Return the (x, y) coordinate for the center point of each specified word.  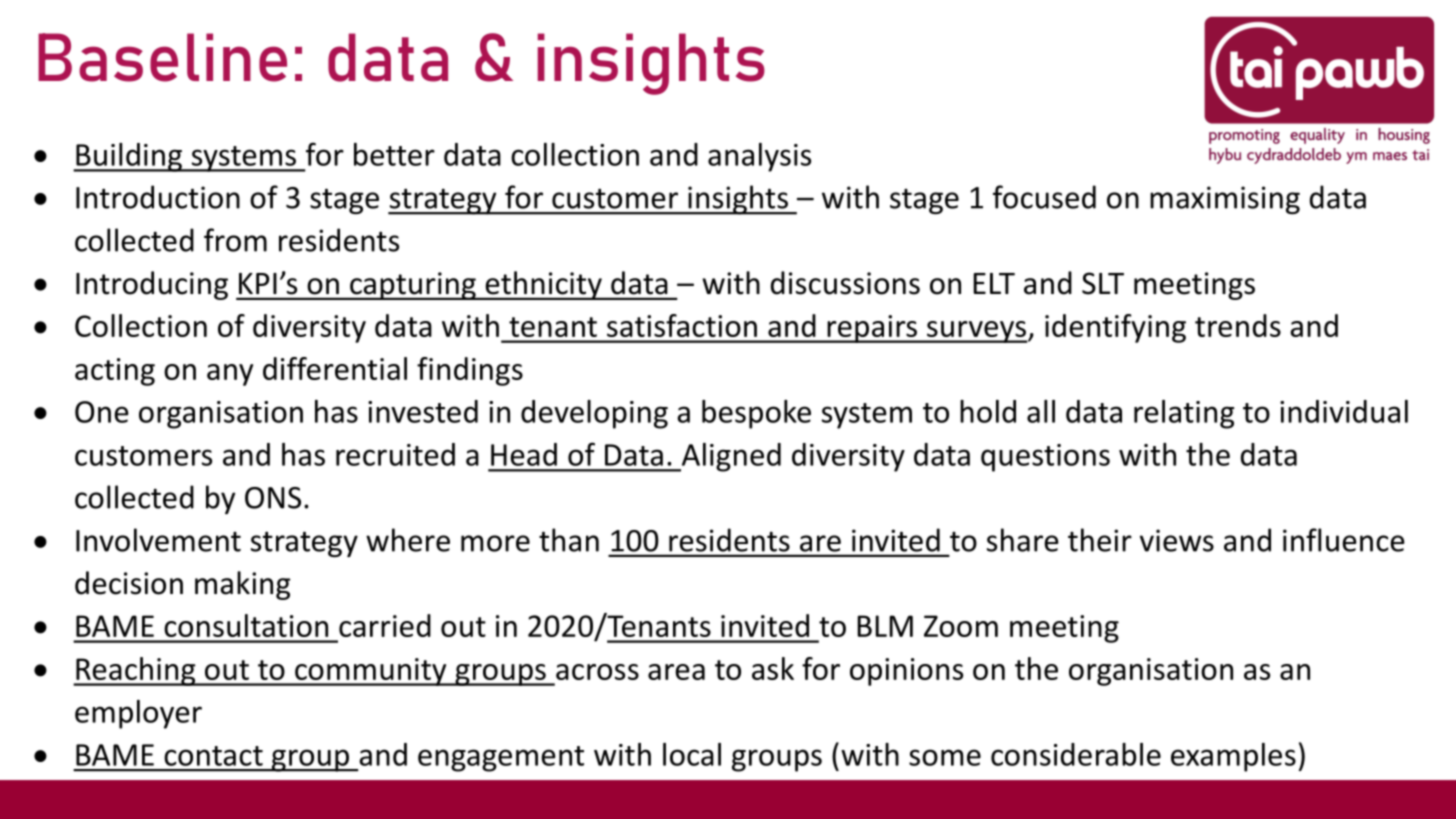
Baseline (162, 57)
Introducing (152, 285)
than (569, 540)
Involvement (158, 540)
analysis (759, 157)
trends (1238, 325)
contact (213, 756)
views (1177, 540)
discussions (845, 283)
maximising (1225, 200)
